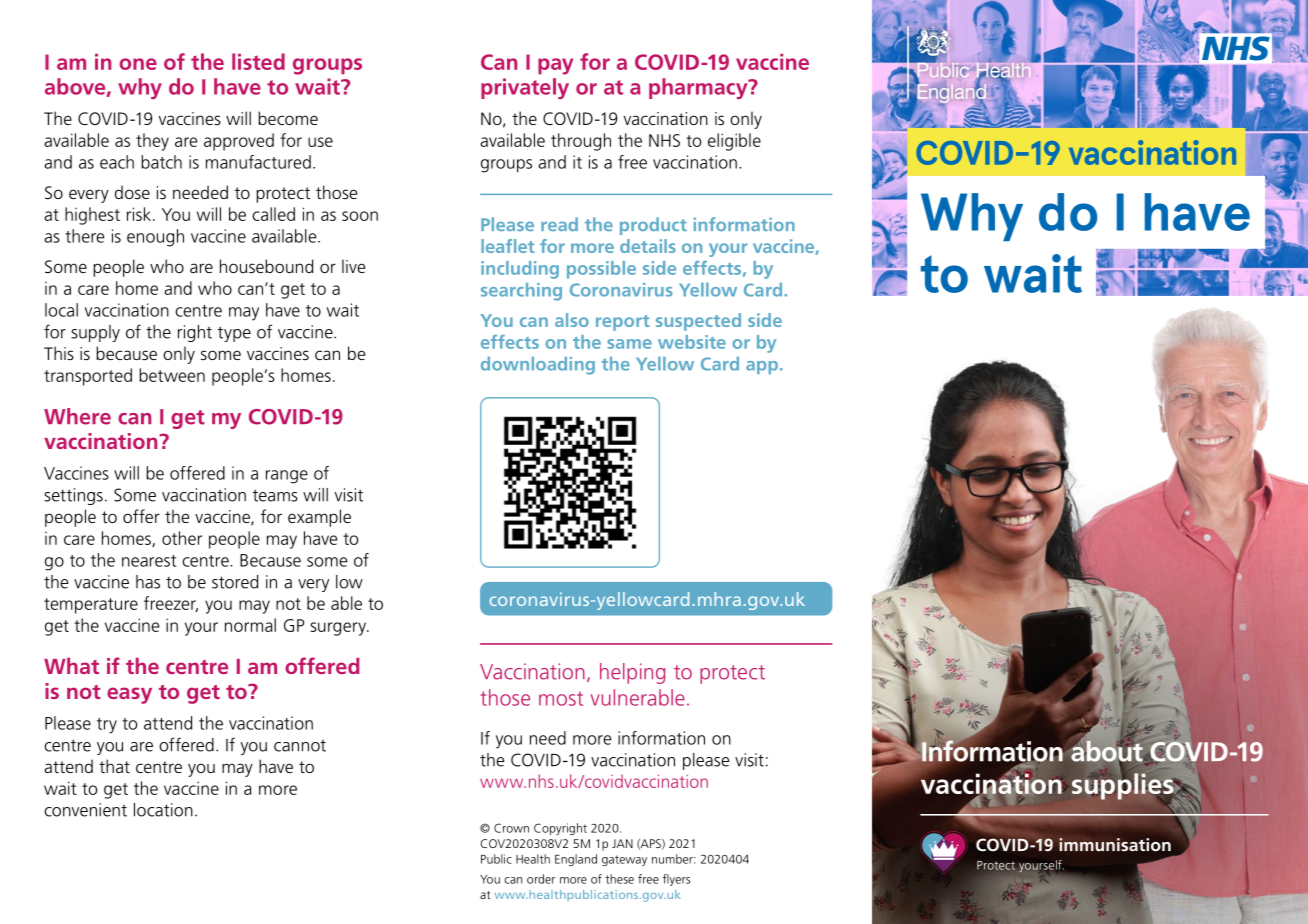 The height and width of the screenshot is (924, 1308). I want to click on downloading, so click(538, 366).
